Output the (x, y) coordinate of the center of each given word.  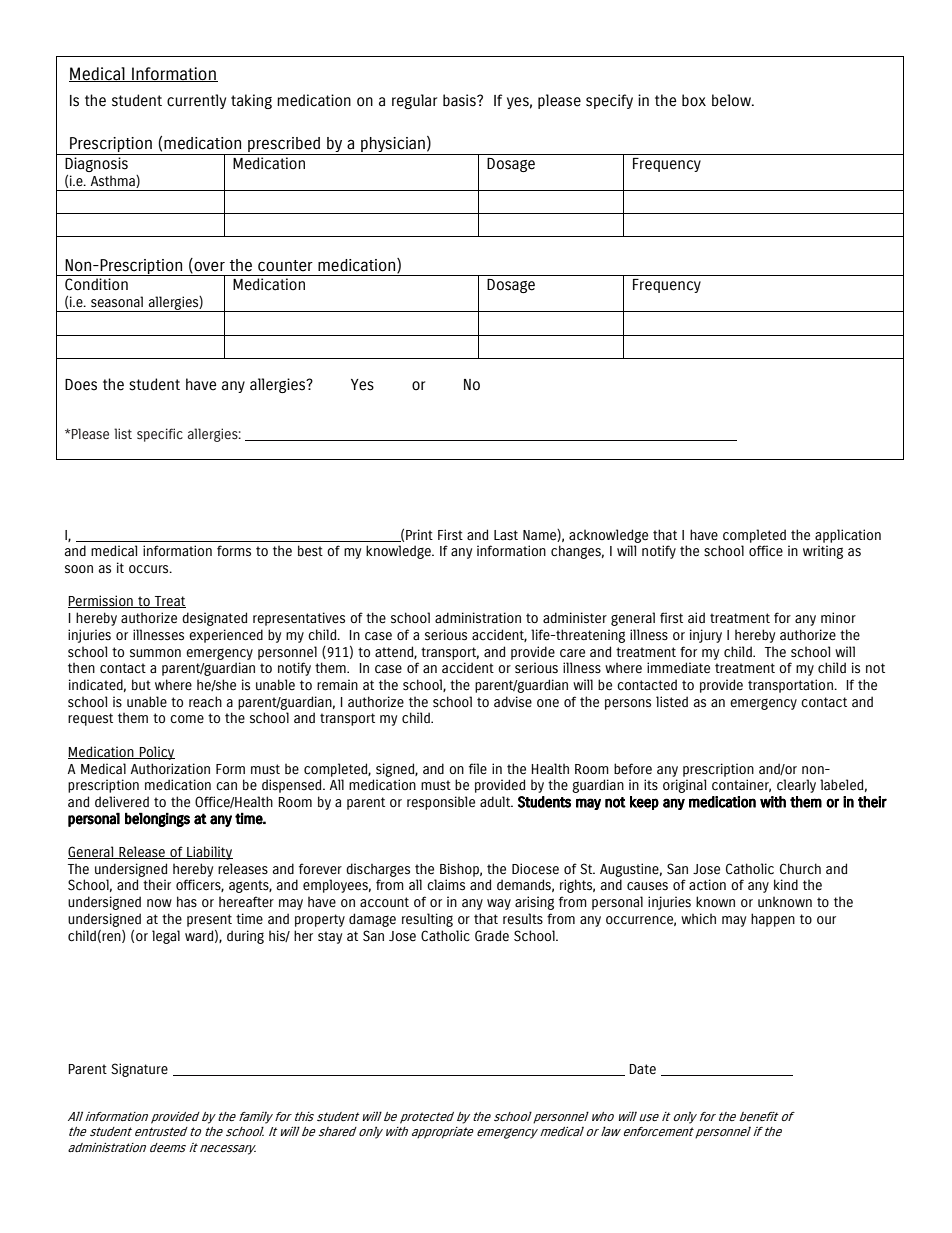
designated (214, 619)
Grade (492, 936)
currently (196, 101)
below (732, 100)
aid (696, 618)
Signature (139, 1070)
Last (506, 535)
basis (460, 100)
